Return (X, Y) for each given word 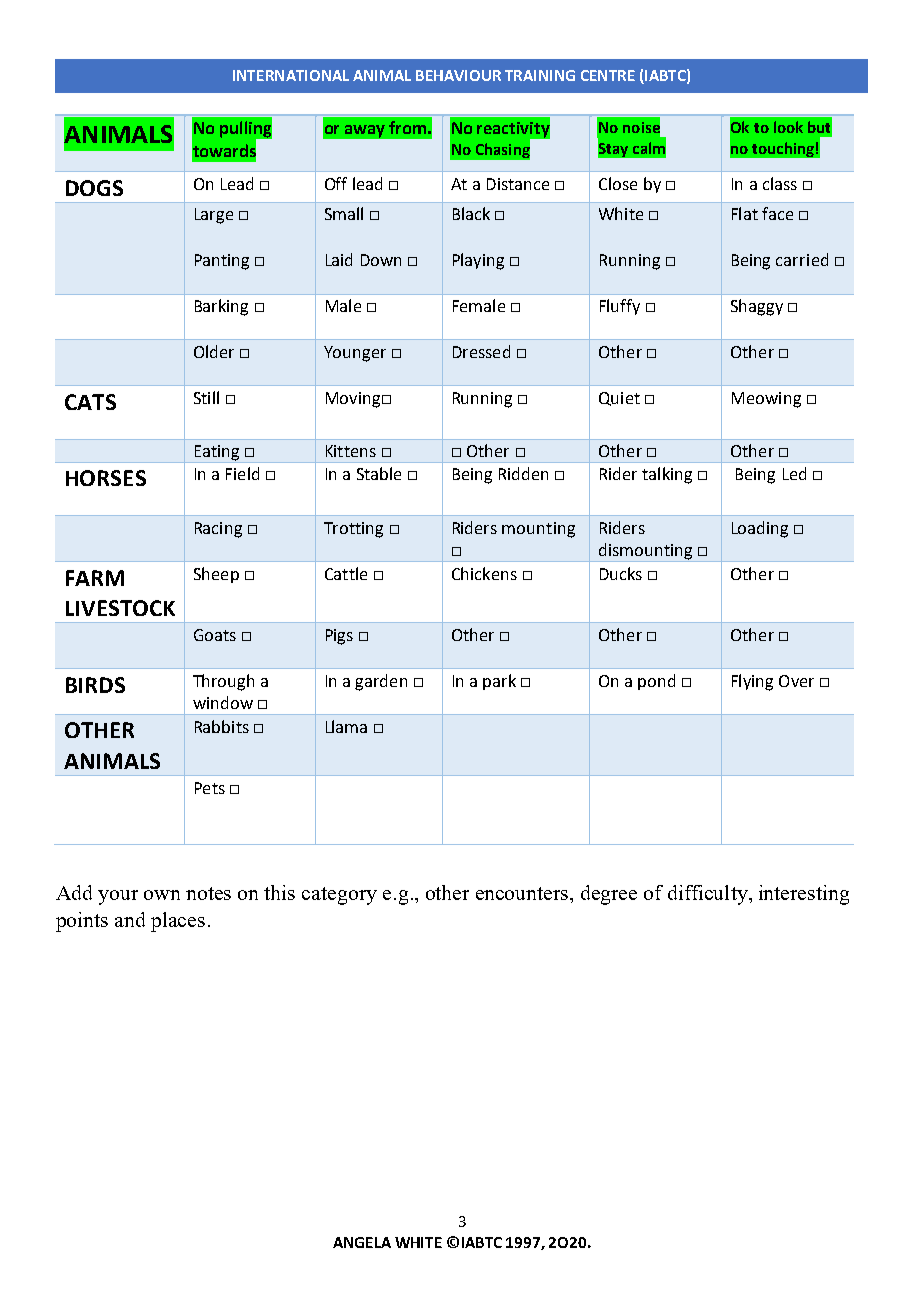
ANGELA (362, 1242)
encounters (523, 893)
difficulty (709, 895)
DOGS (94, 188)
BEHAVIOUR (458, 75)
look (788, 127)
